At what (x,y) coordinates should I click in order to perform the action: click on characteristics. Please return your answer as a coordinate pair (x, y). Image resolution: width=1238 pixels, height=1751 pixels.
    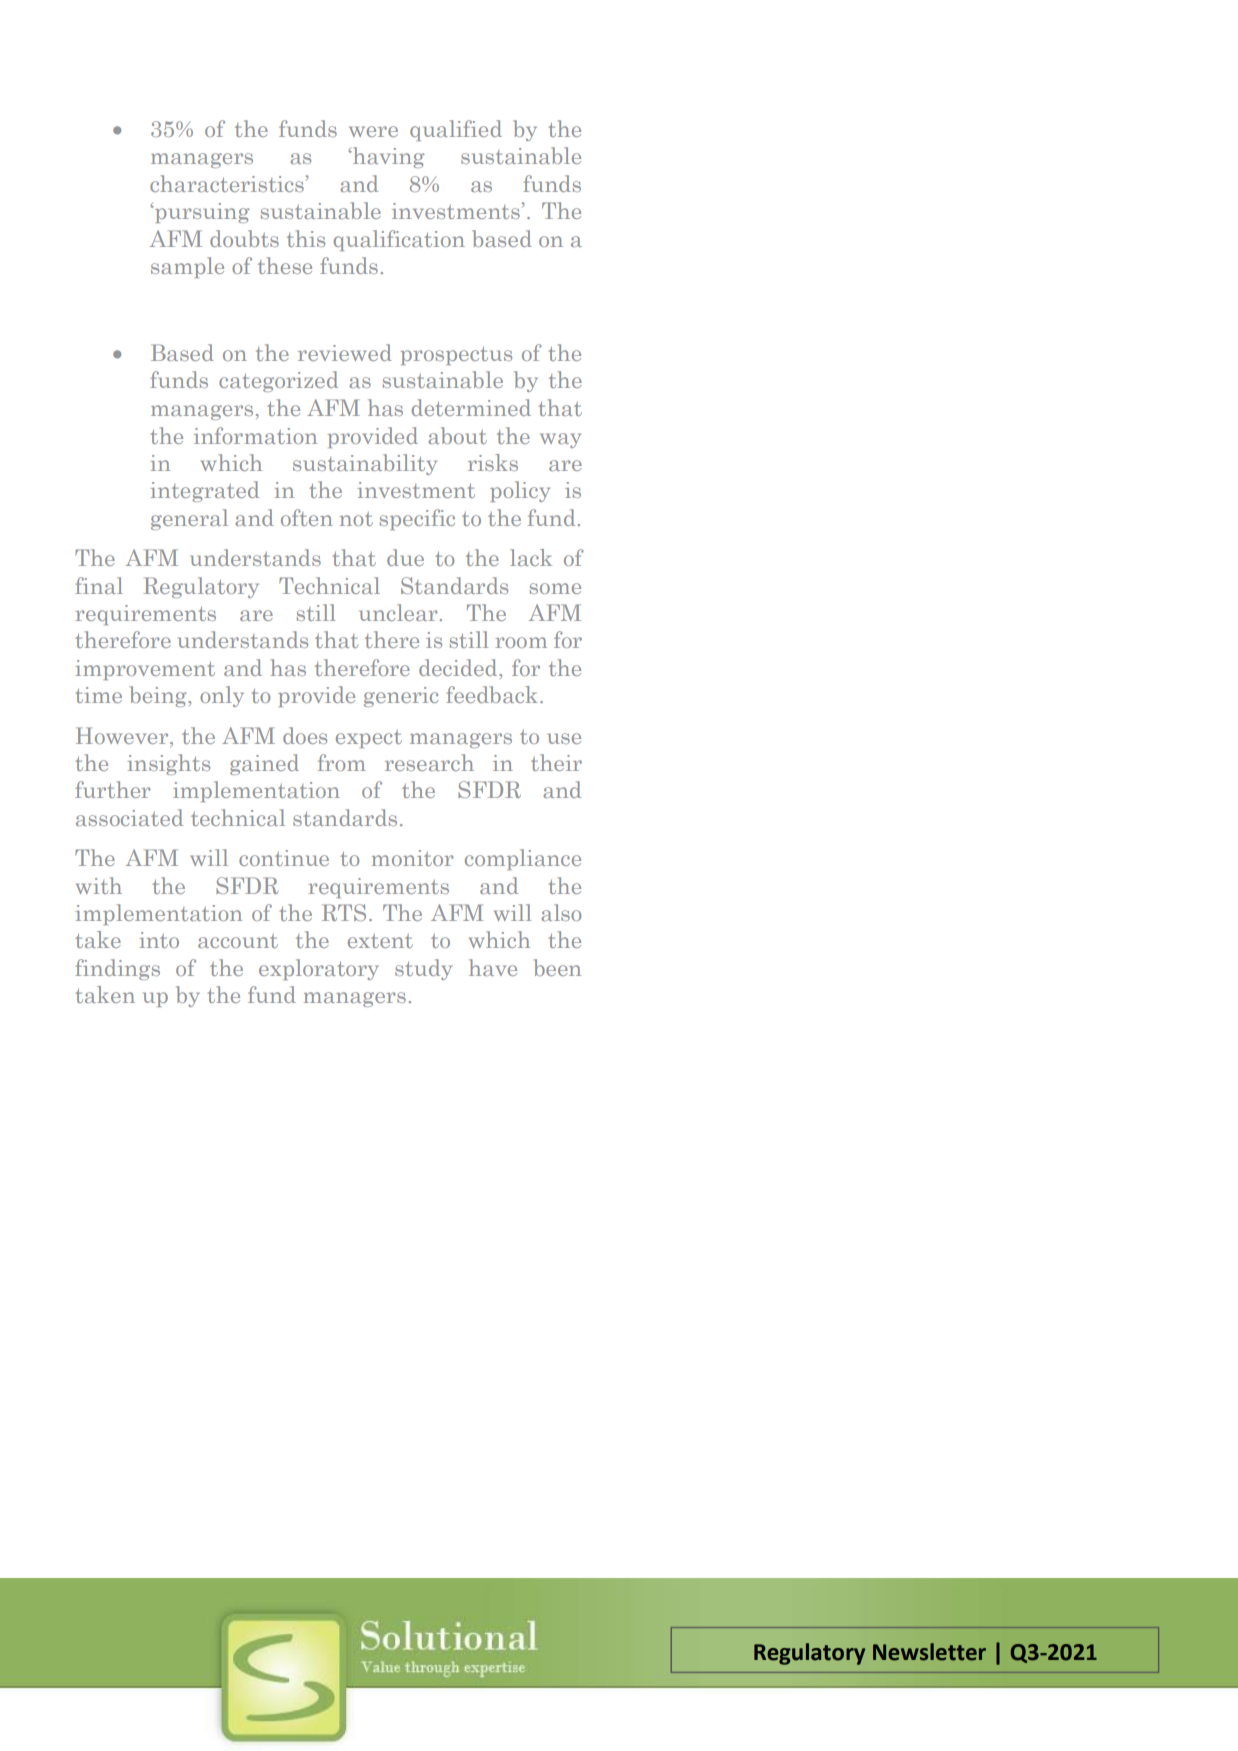
    Looking at the image, I should click on (228, 183).
